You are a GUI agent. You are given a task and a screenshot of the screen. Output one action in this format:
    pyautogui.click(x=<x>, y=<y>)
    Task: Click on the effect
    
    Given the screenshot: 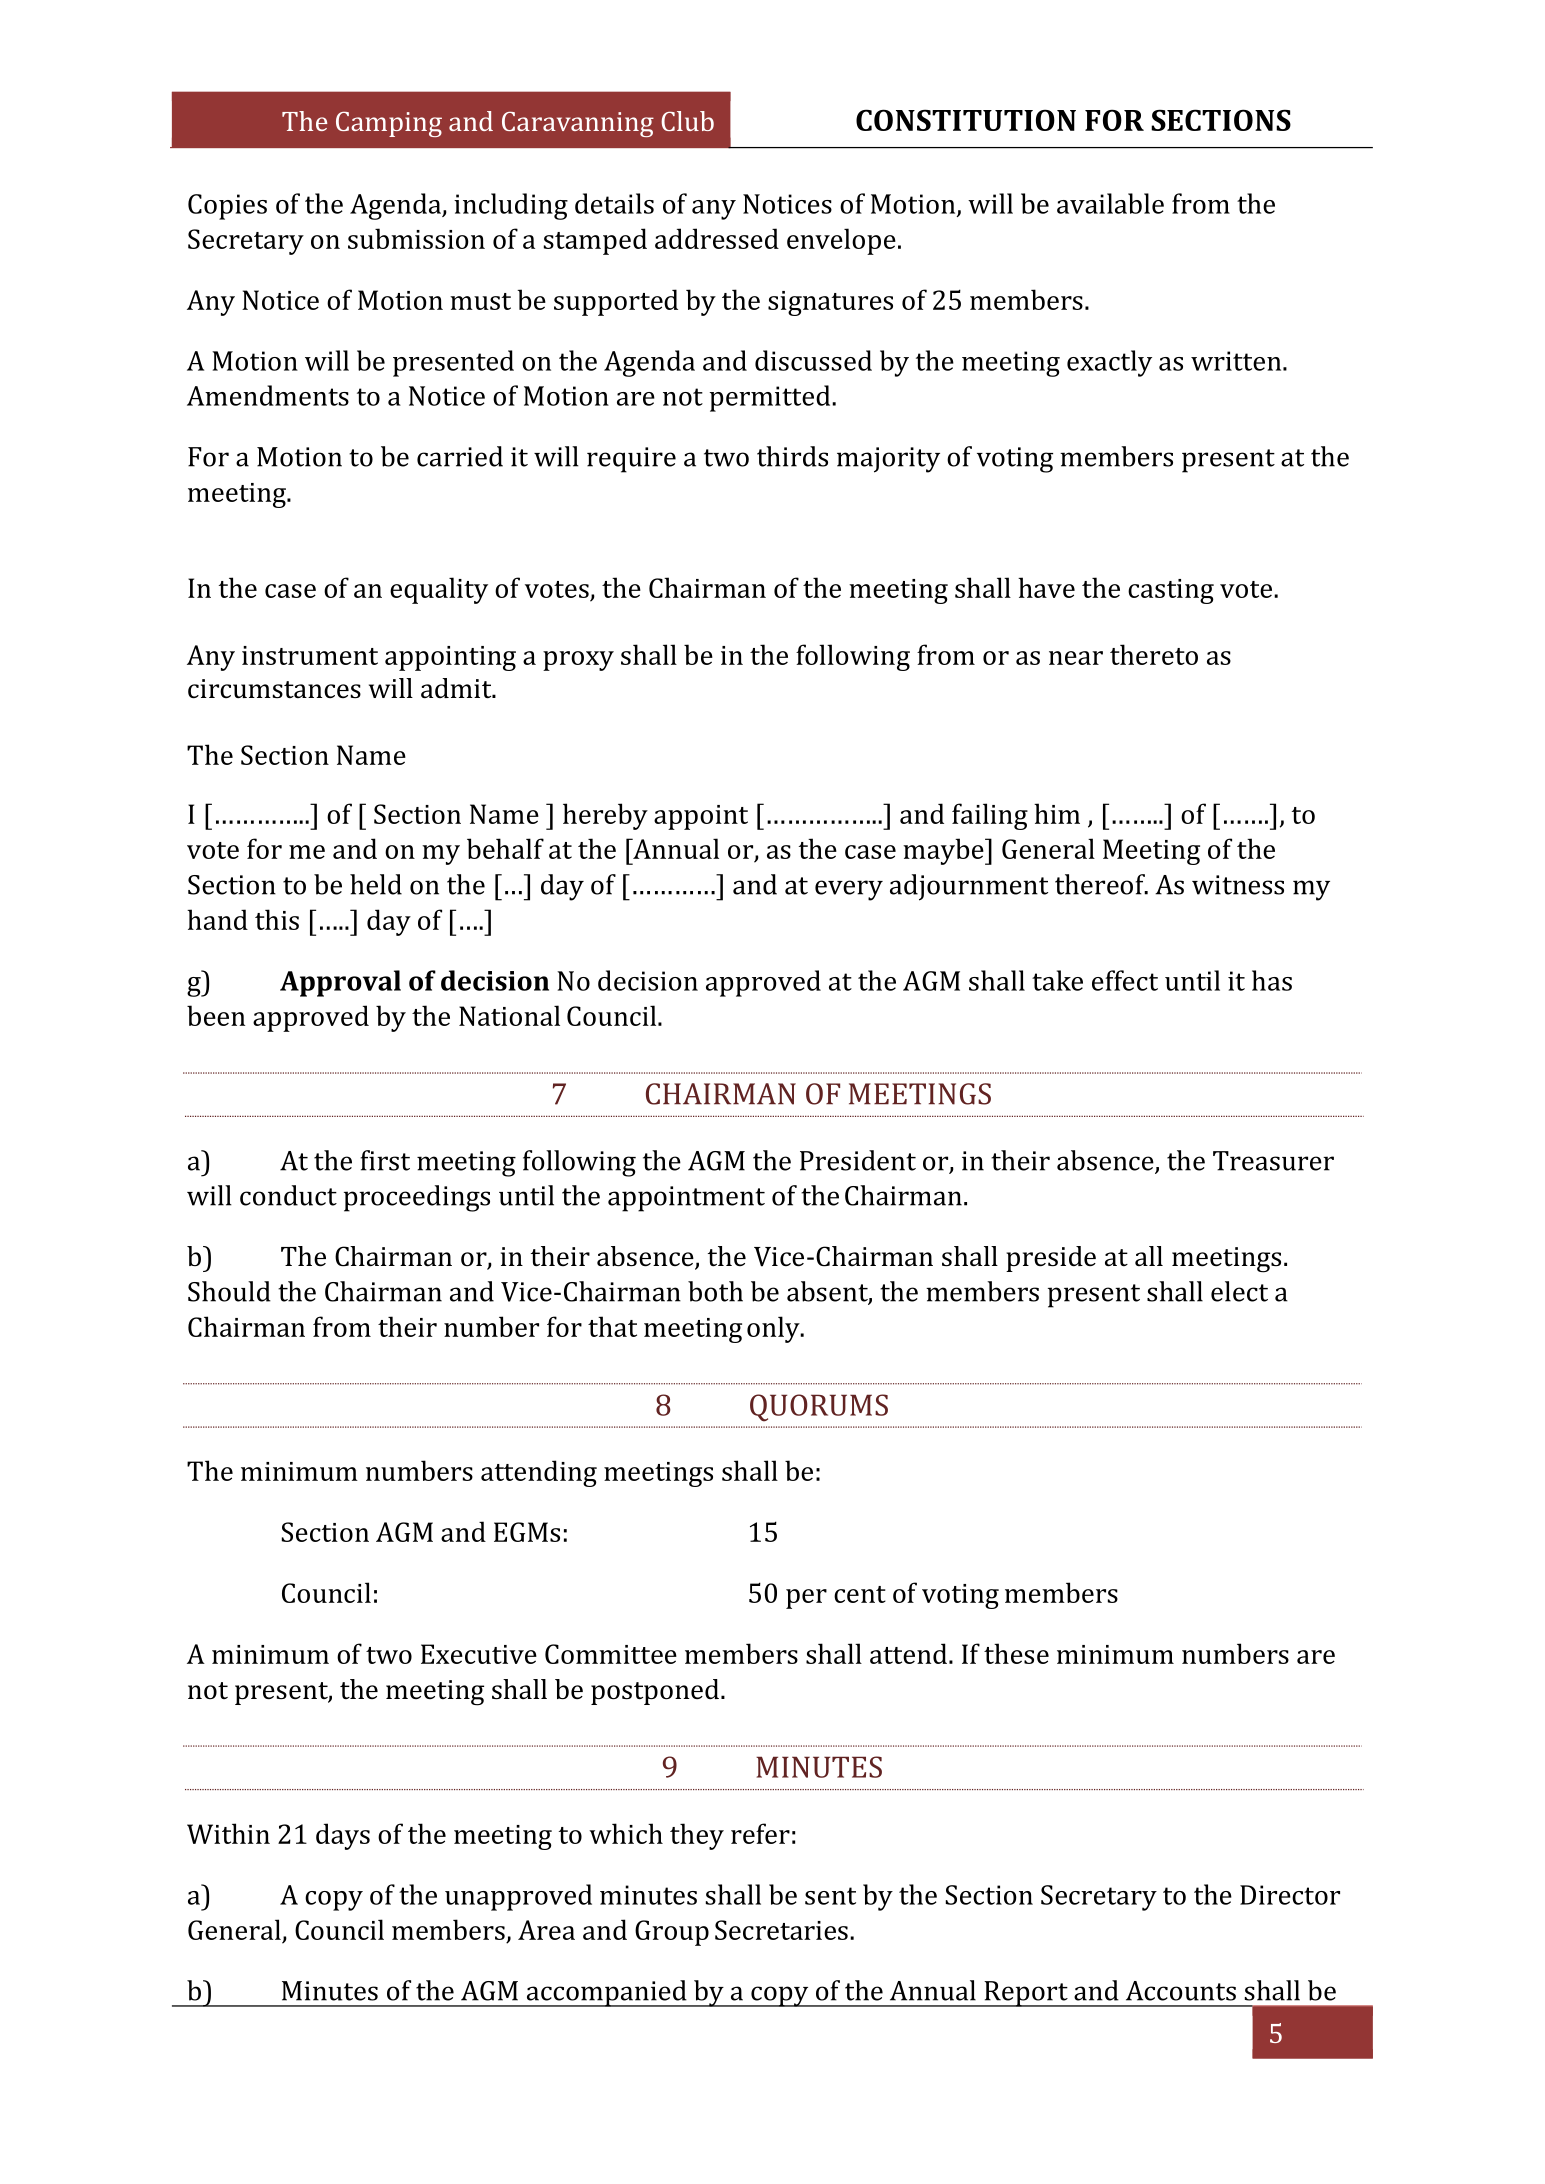 What is the action you would take?
    pyautogui.click(x=1125, y=980)
